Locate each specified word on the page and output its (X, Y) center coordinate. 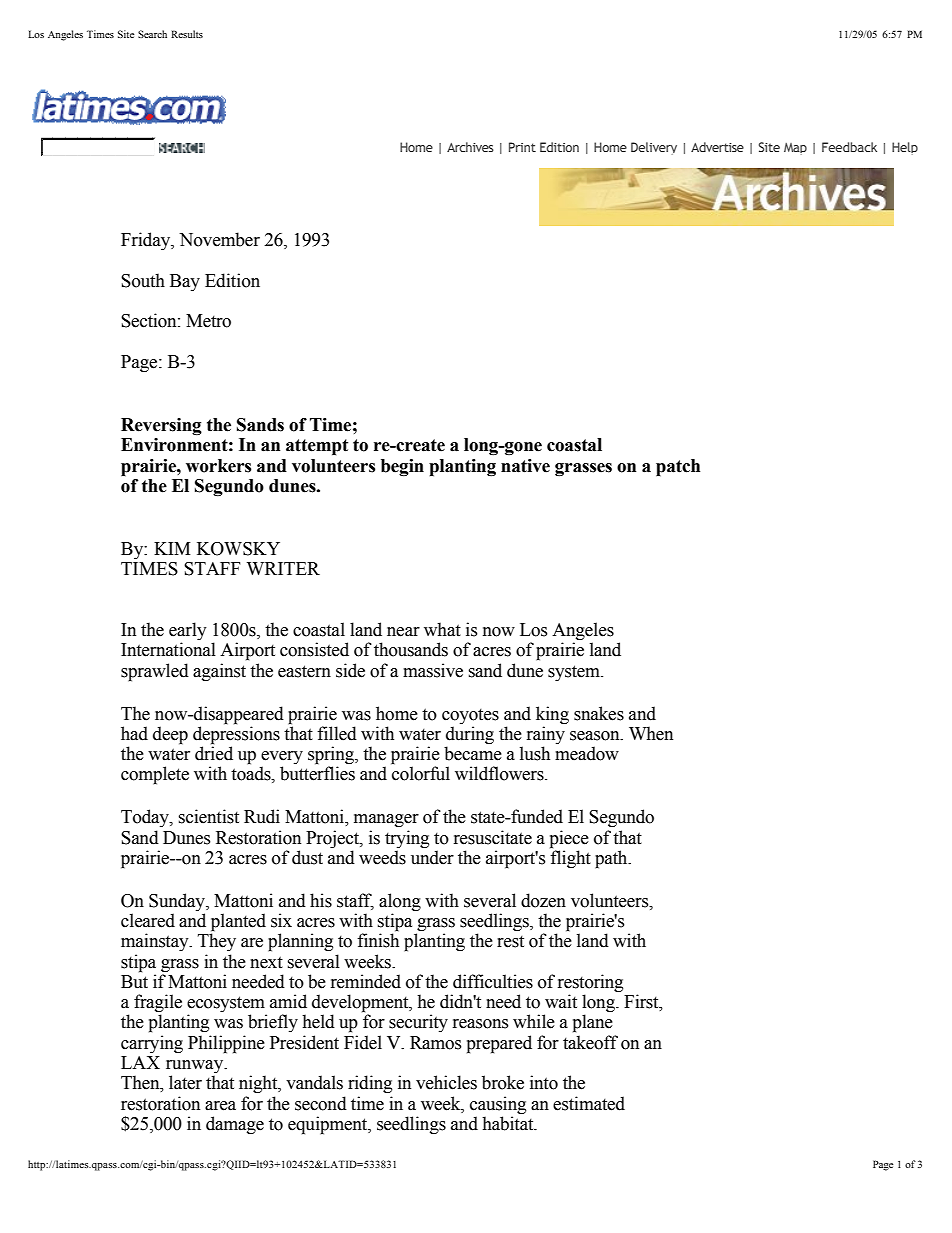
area (220, 1106)
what (442, 629)
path (612, 859)
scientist (209, 816)
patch (678, 468)
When (651, 733)
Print (522, 147)
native (525, 466)
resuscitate (493, 837)
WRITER (283, 568)
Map (795, 149)
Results (187, 34)
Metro (208, 321)
